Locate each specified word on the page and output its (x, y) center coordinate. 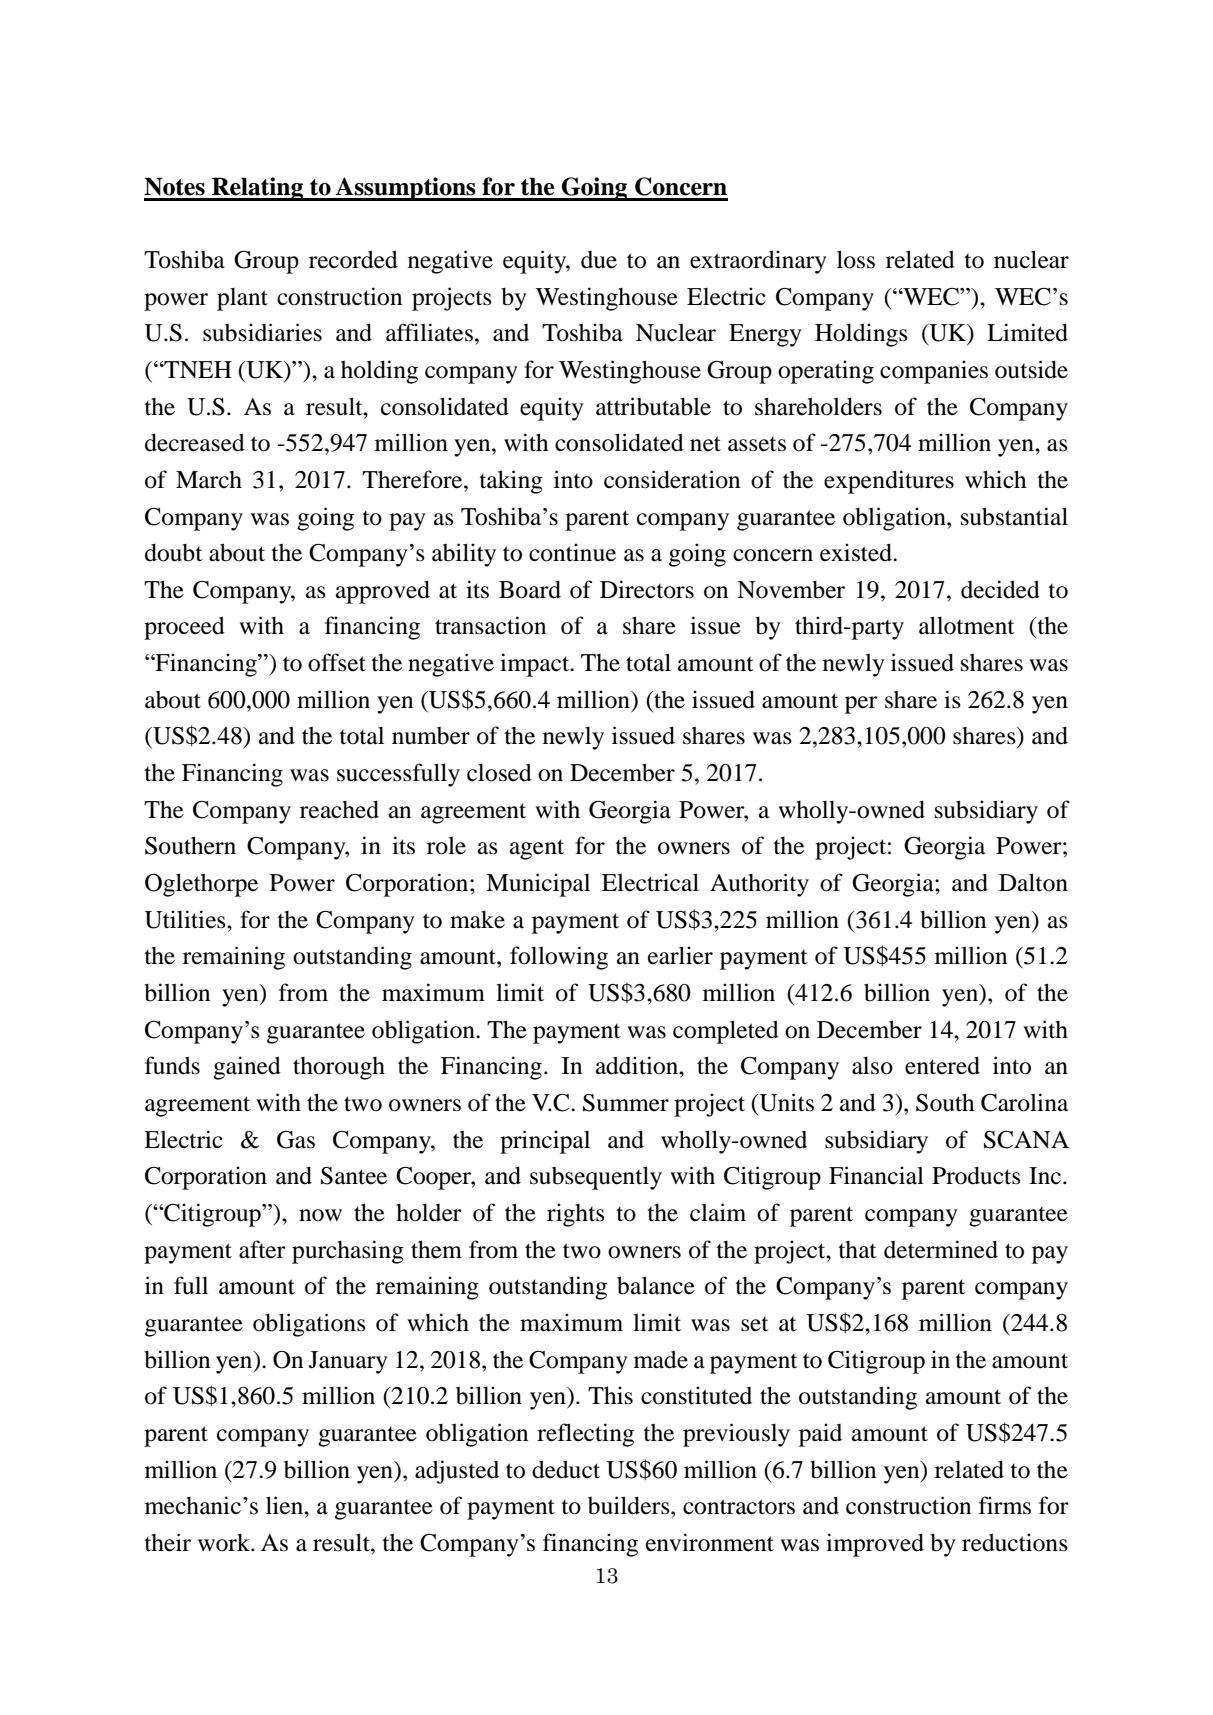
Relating (257, 189)
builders (630, 1505)
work (225, 1543)
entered (942, 1065)
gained (247, 1068)
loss (856, 259)
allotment (967, 625)
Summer (626, 1103)
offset (337, 662)
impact (536, 665)
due (599, 260)
